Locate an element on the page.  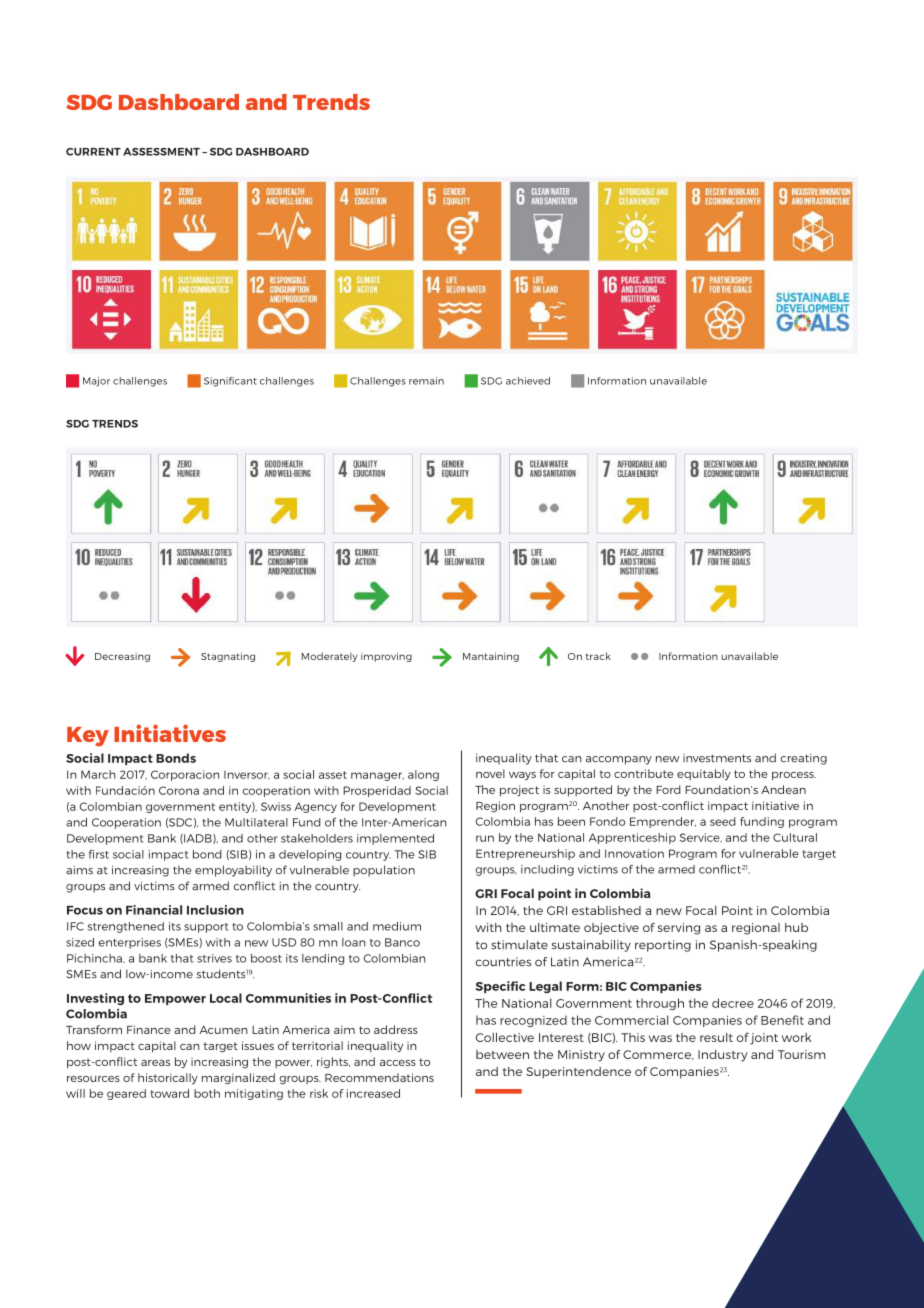
CURRENT is located at coordinates (93, 152).
